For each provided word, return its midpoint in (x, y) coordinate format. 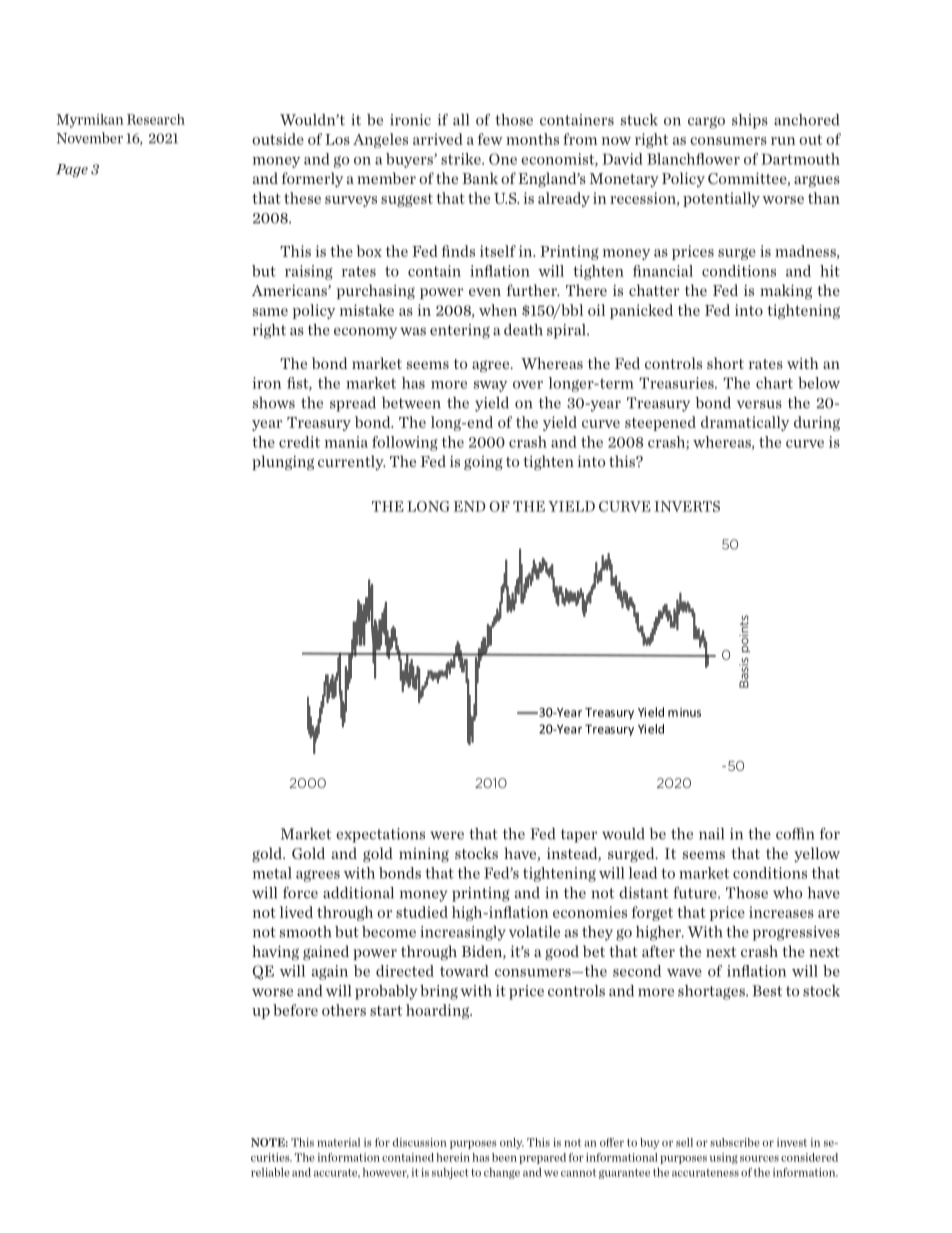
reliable (270, 1172)
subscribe (735, 1142)
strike (462, 159)
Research (156, 119)
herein (453, 1157)
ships (750, 121)
